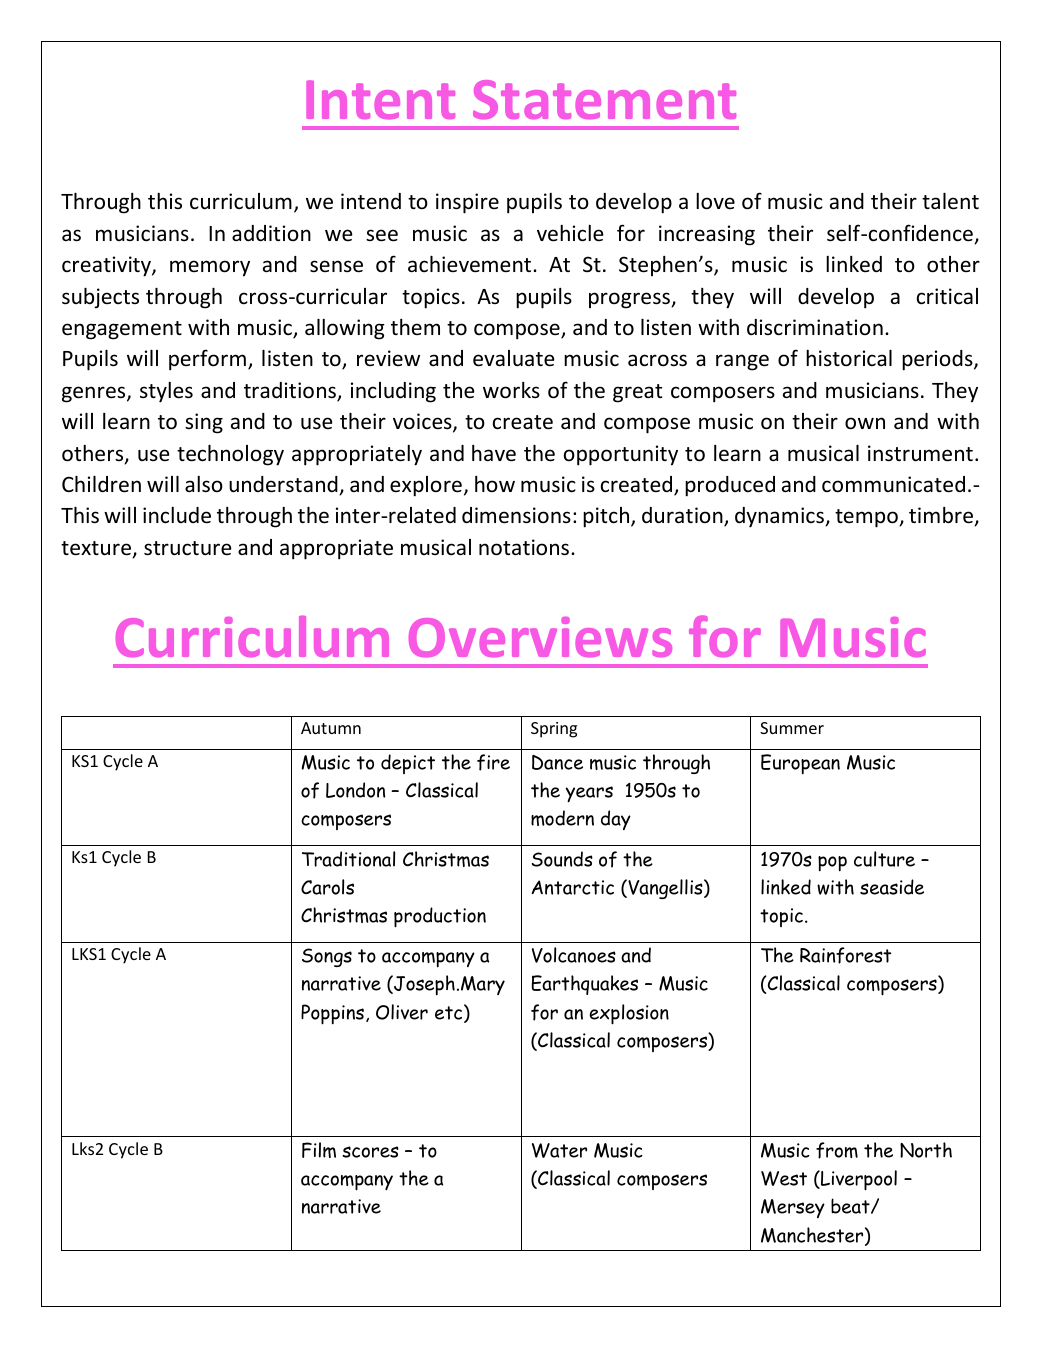  What do you see at coordinates (271, 233) in the screenshot?
I see `addition` at bounding box center [271, 233].
